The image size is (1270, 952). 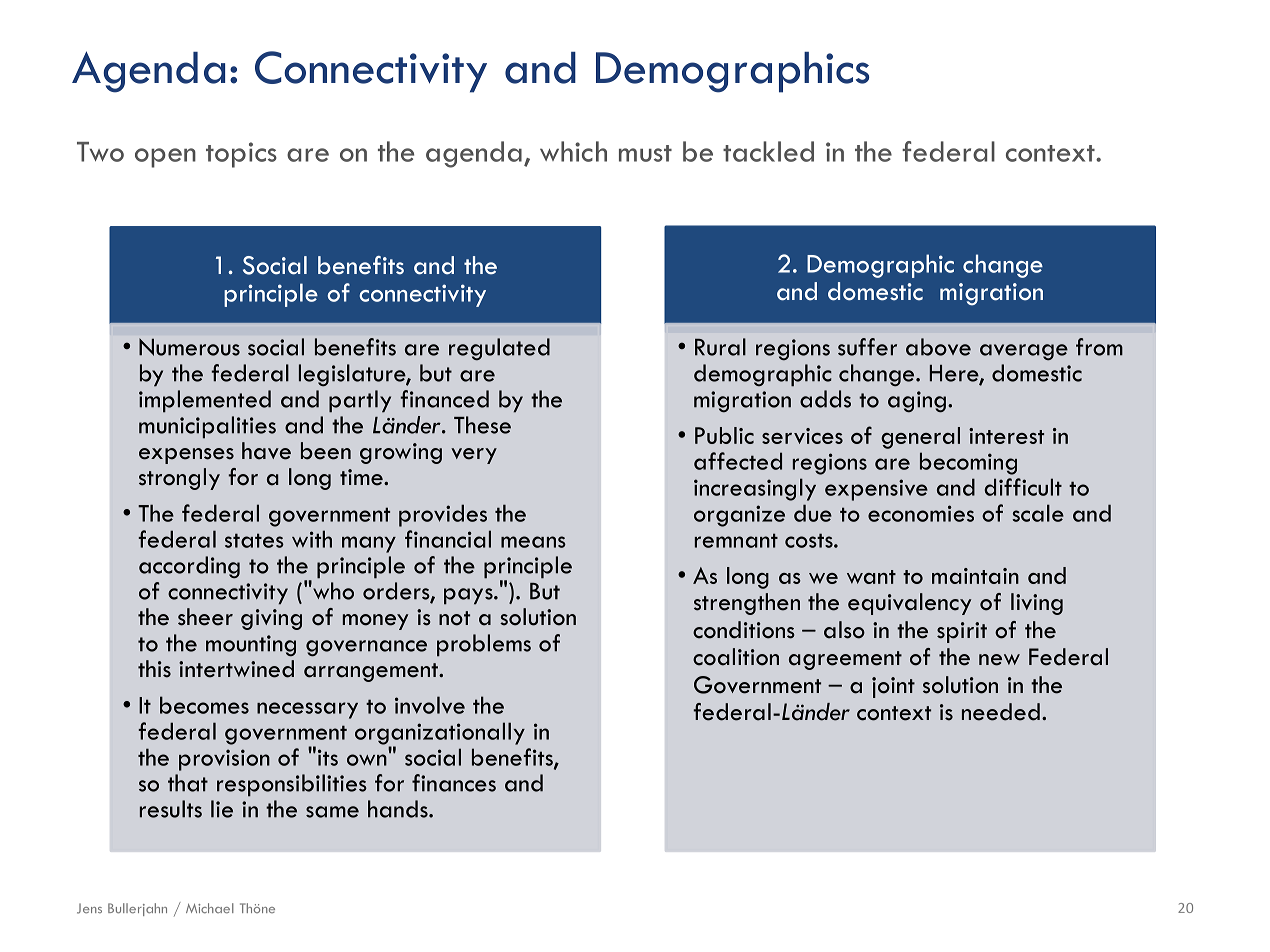 I want to click on provision, so click(x=224, y=760).
